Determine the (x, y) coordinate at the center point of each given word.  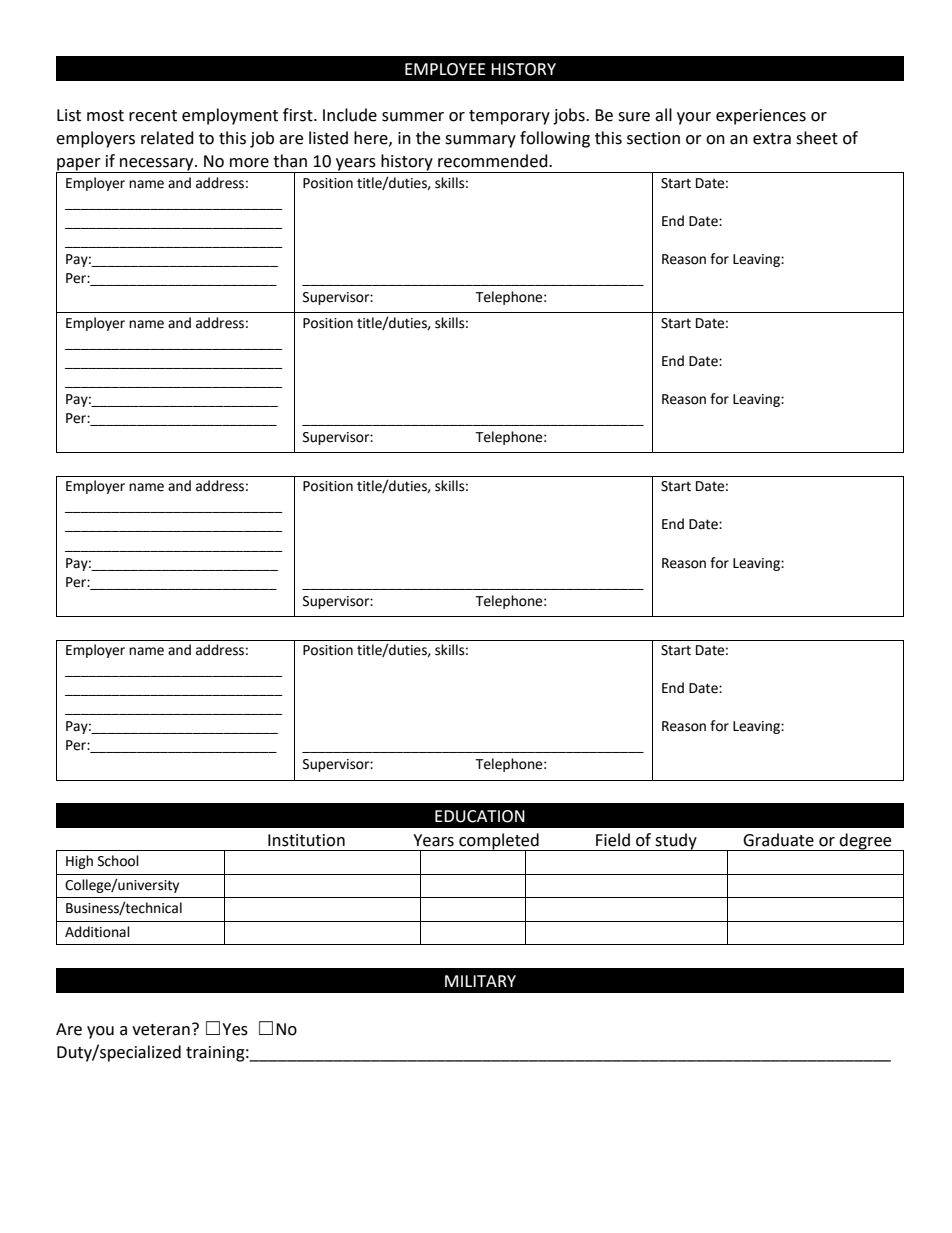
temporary (509, 117)
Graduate (778, 840)
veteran (161, 1030)
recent (153, 116)
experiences (761, 117)
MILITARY (480, 981)
